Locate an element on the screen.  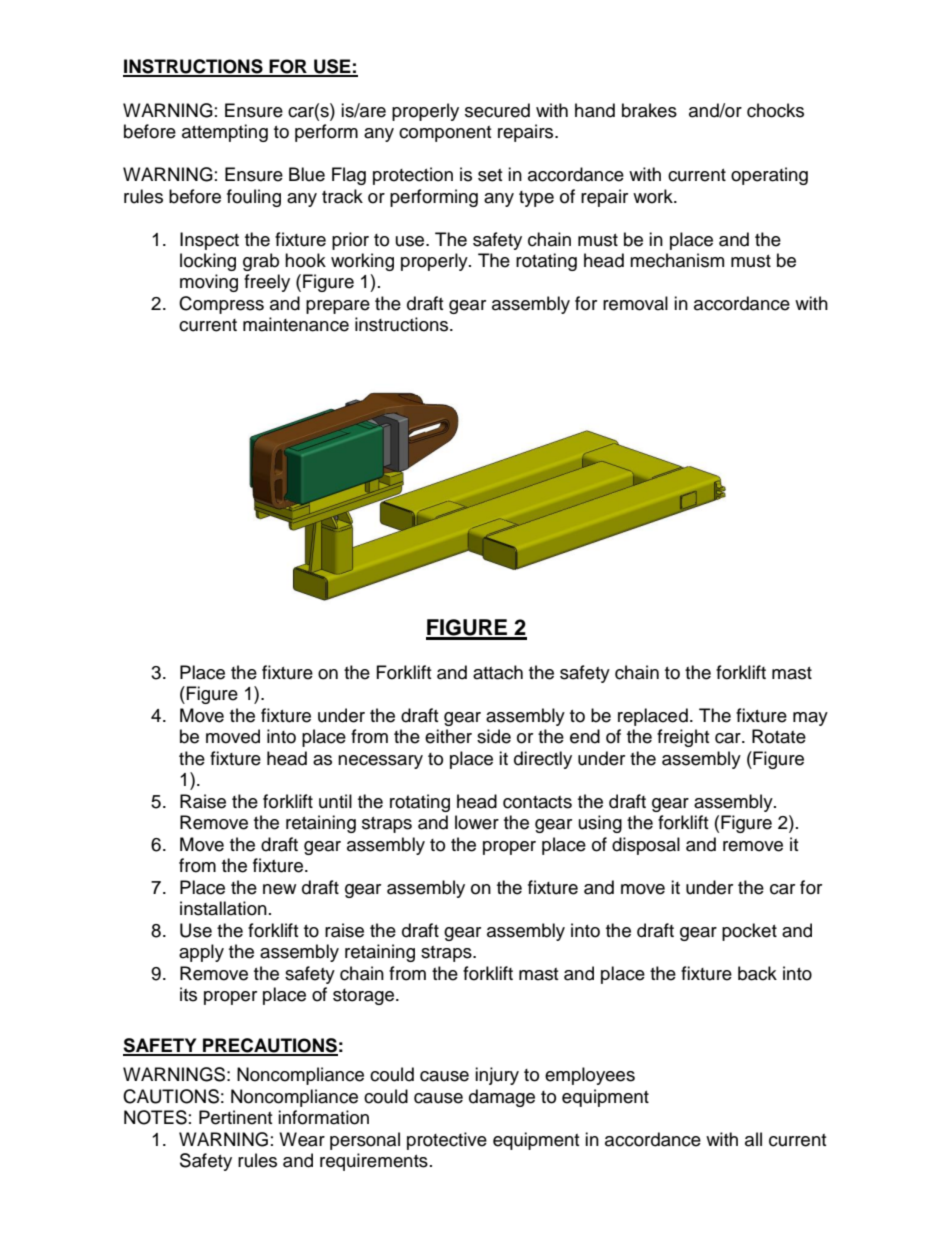
disposal is located at coordinates (646, 846).
